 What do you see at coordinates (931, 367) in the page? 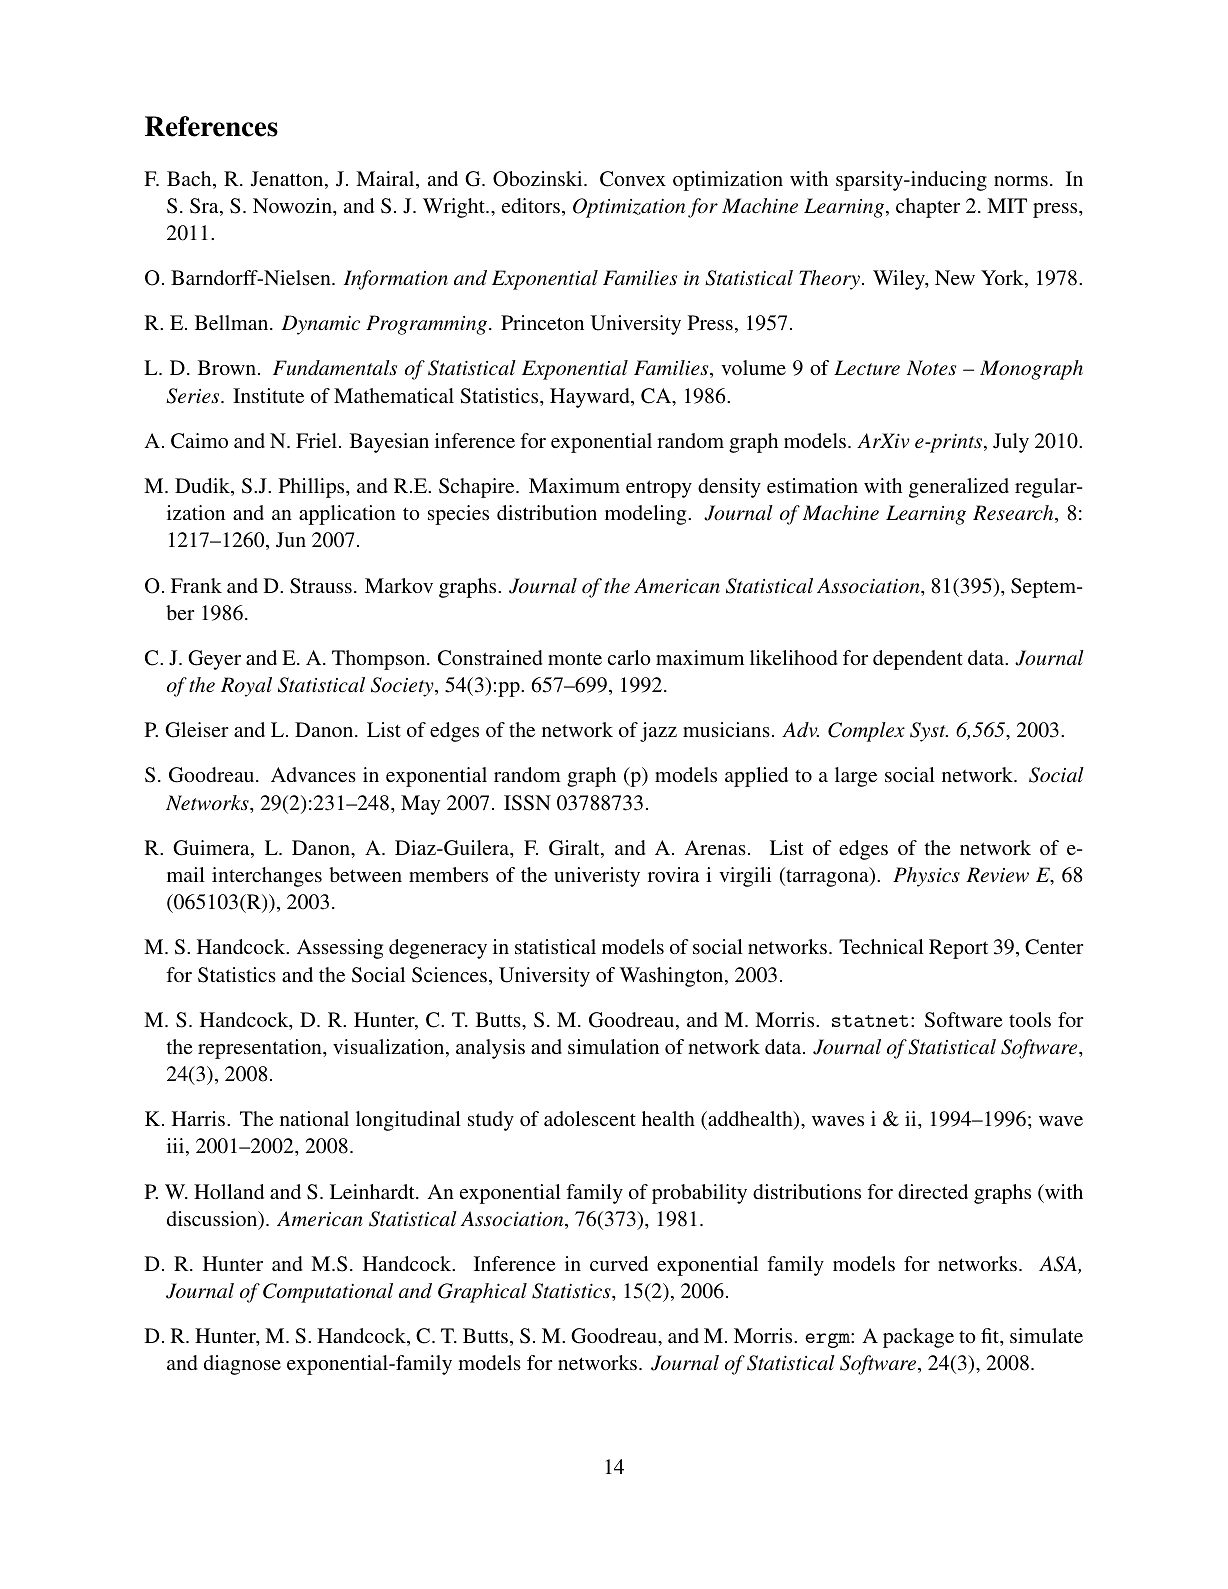
I see `Notes` at bounding box center [931, 367].
